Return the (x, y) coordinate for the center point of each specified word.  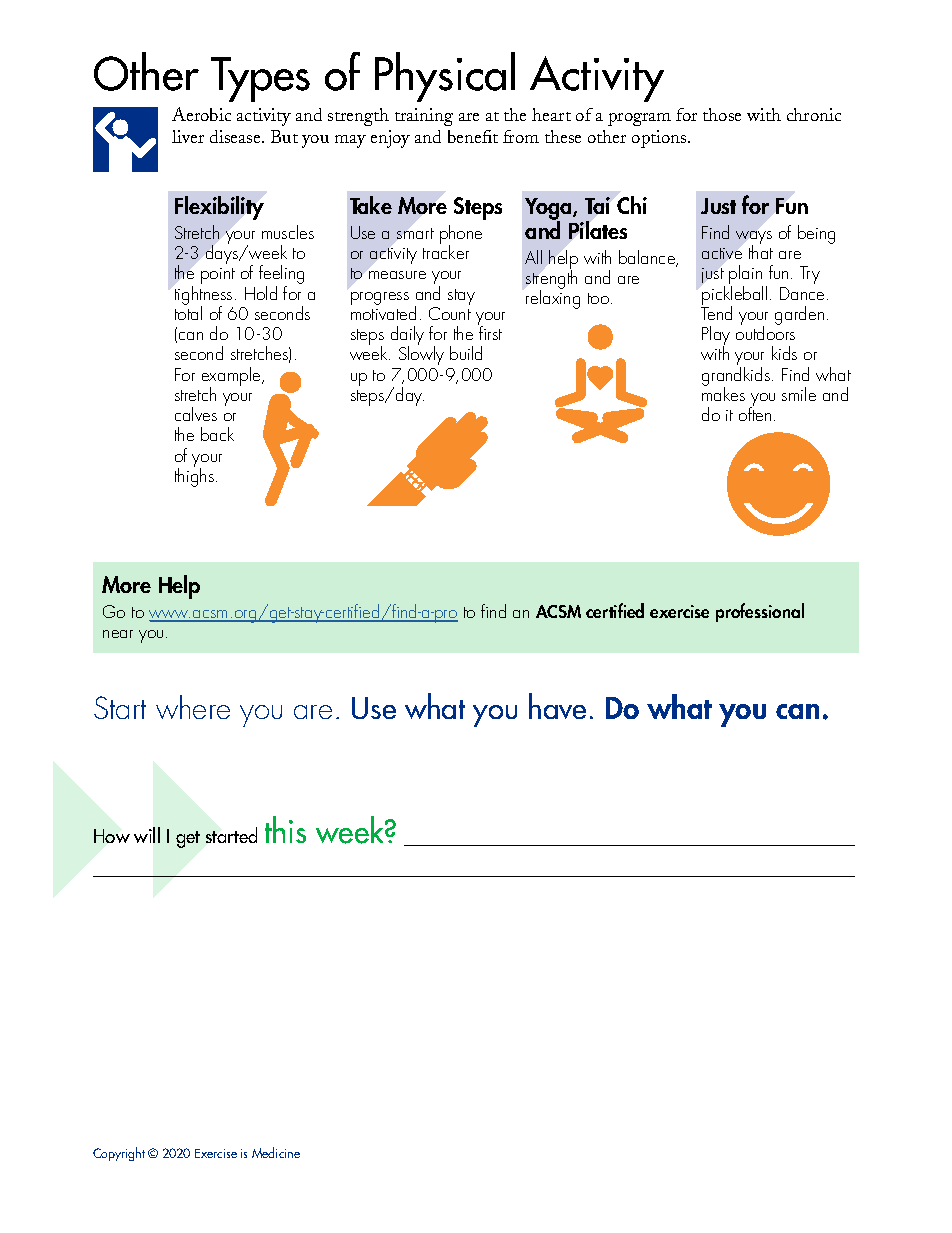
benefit (473, 136)
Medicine (276, 1152)
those (722, 114)
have (557, 706)
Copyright (119, 1154)
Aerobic (201, 114)
